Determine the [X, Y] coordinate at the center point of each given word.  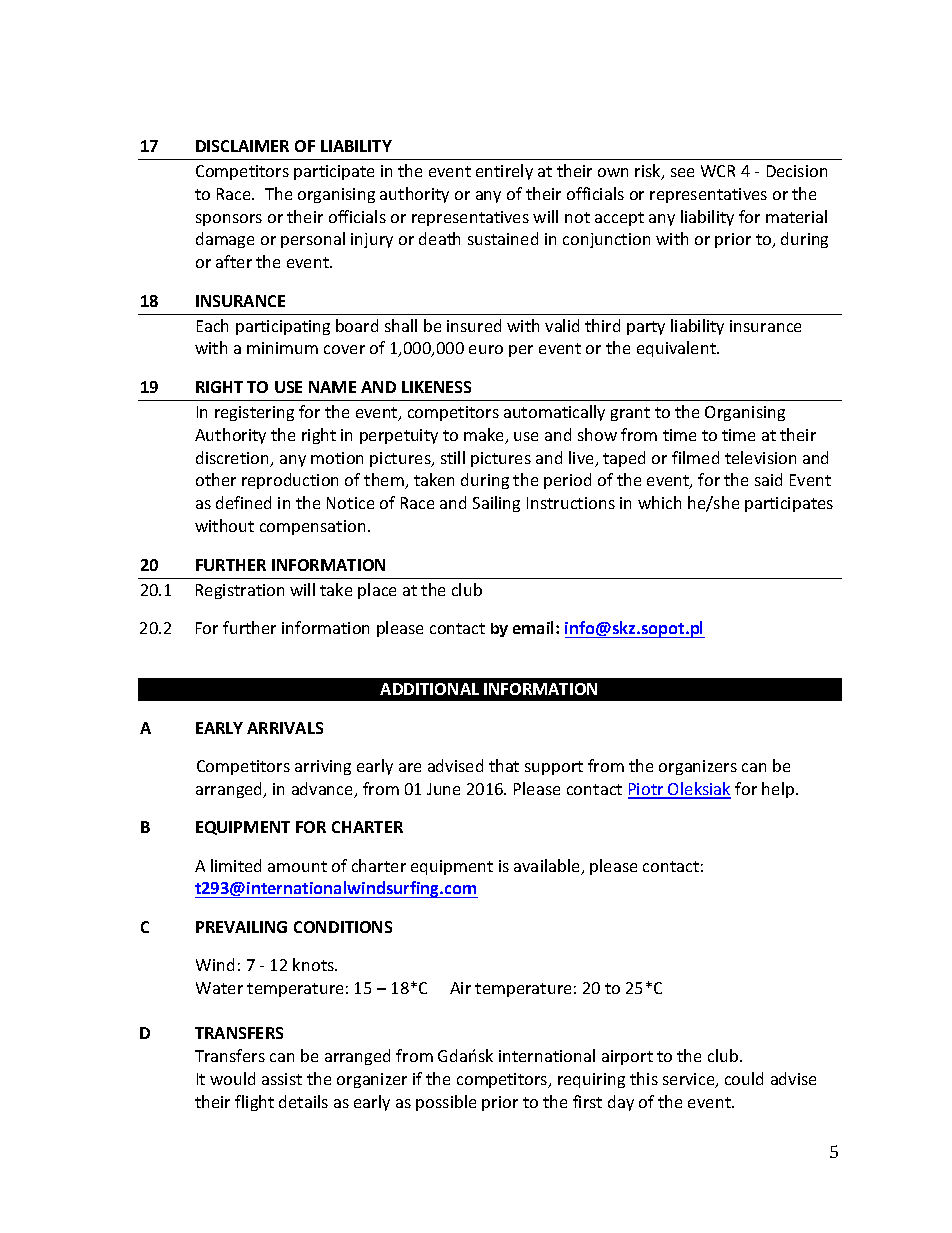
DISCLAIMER [242, 146]
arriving [323, 767]
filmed [695, 457]
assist [282, 1079]
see [682, 172]
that [504, 765]
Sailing [496, 504]
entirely [504, 172]
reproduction [290, 481]
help [779, 790]
